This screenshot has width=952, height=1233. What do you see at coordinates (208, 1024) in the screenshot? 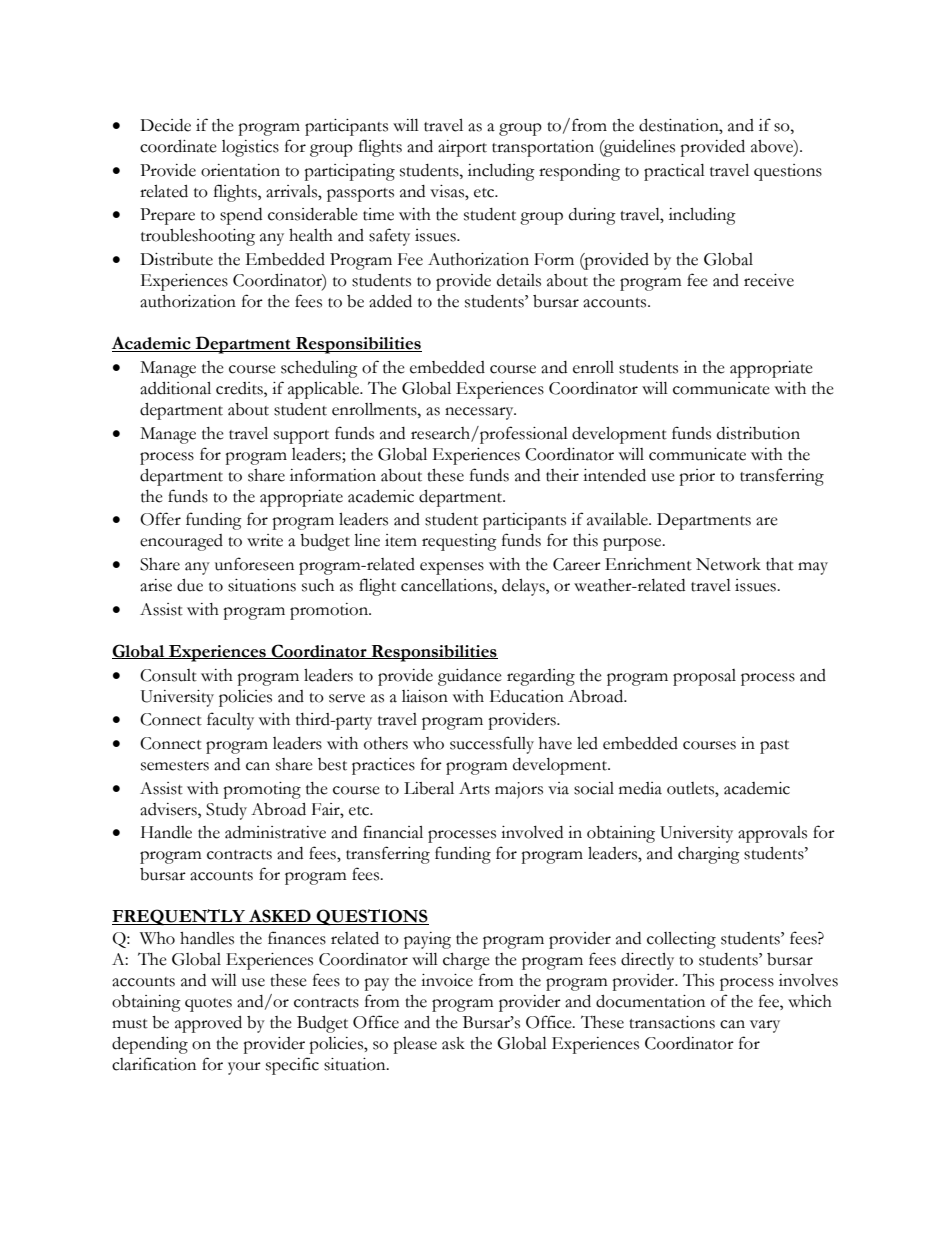
I see `approved` at bounding box center [208, 1024].
